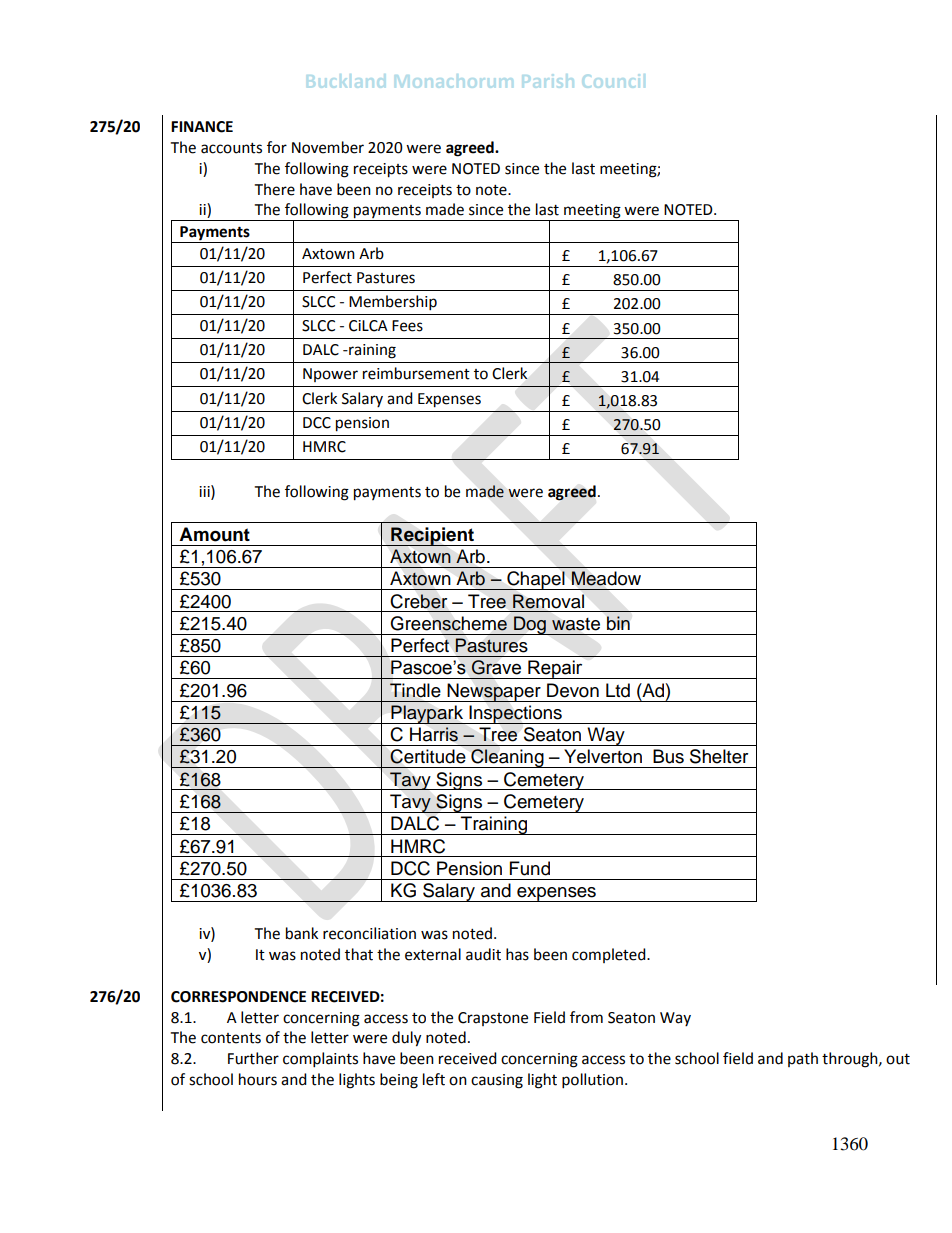 This screenshot has width=952, height=1233. What do you see at coordinates (393, 303) in the screenshot?
I see `Membership` at bounding box center [393, 303].
